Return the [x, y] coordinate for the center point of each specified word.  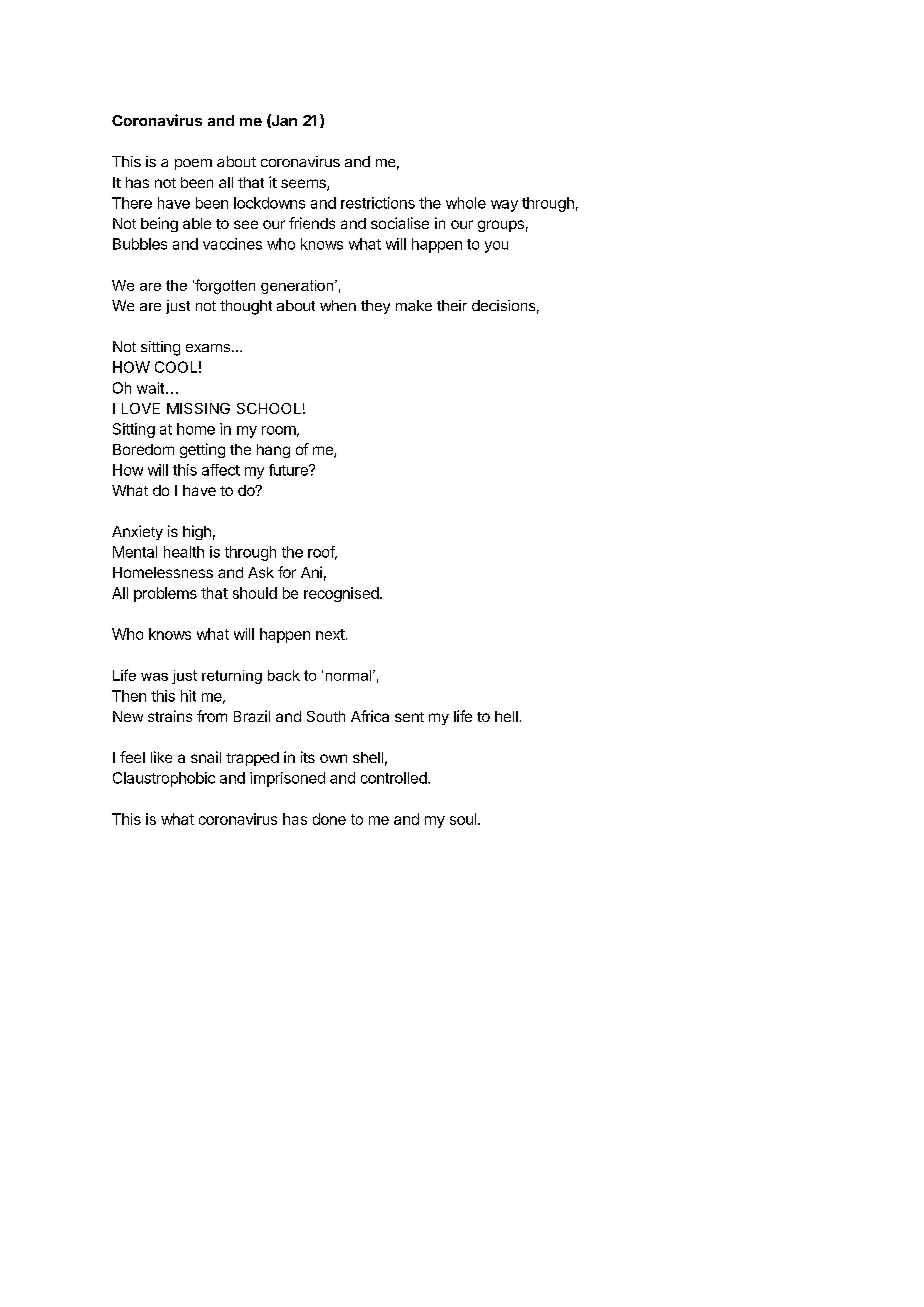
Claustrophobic [164, 779]
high [197, 532]
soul [463, 819]
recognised [341, 594]
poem [193, 164]
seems [304, 185]
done [329, 819]
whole [466, 203]
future [289, 470]
